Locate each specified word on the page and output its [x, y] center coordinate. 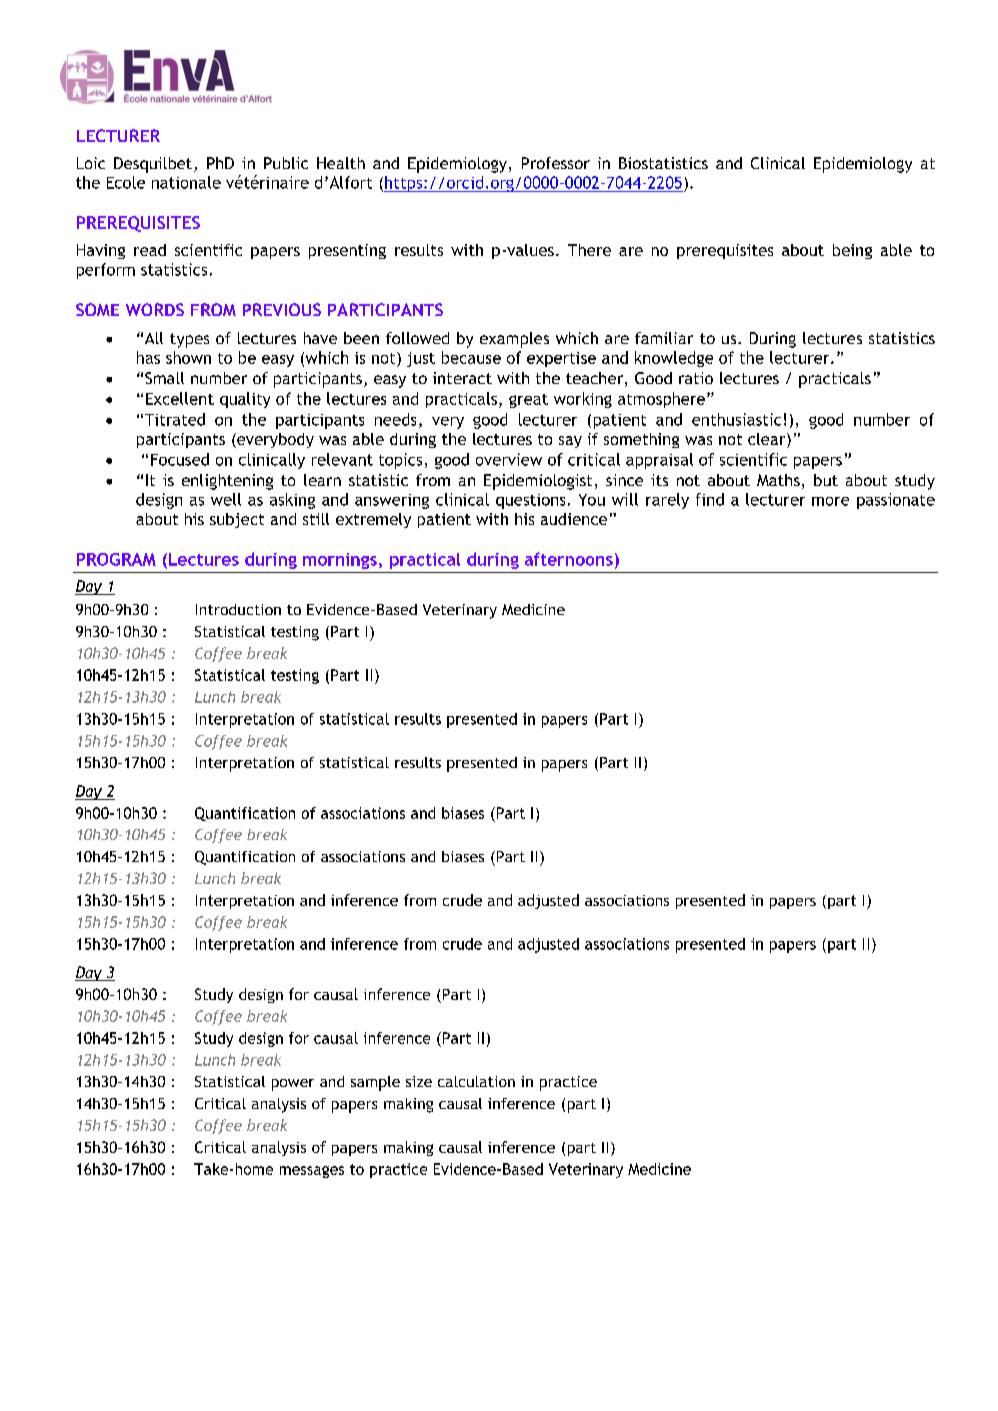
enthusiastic [736, 419]
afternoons [569, 559]
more [830, 501]
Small [164, 378]
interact [462, 378]
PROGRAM [116, 559]
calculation [476, 1081]
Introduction [238, 609]
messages [312, 1172]
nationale [186, 182]
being [852, 251]
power [293, 1085]
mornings [340, 561]
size [419, 1081]
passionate [896, 501]
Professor [556, 163]
